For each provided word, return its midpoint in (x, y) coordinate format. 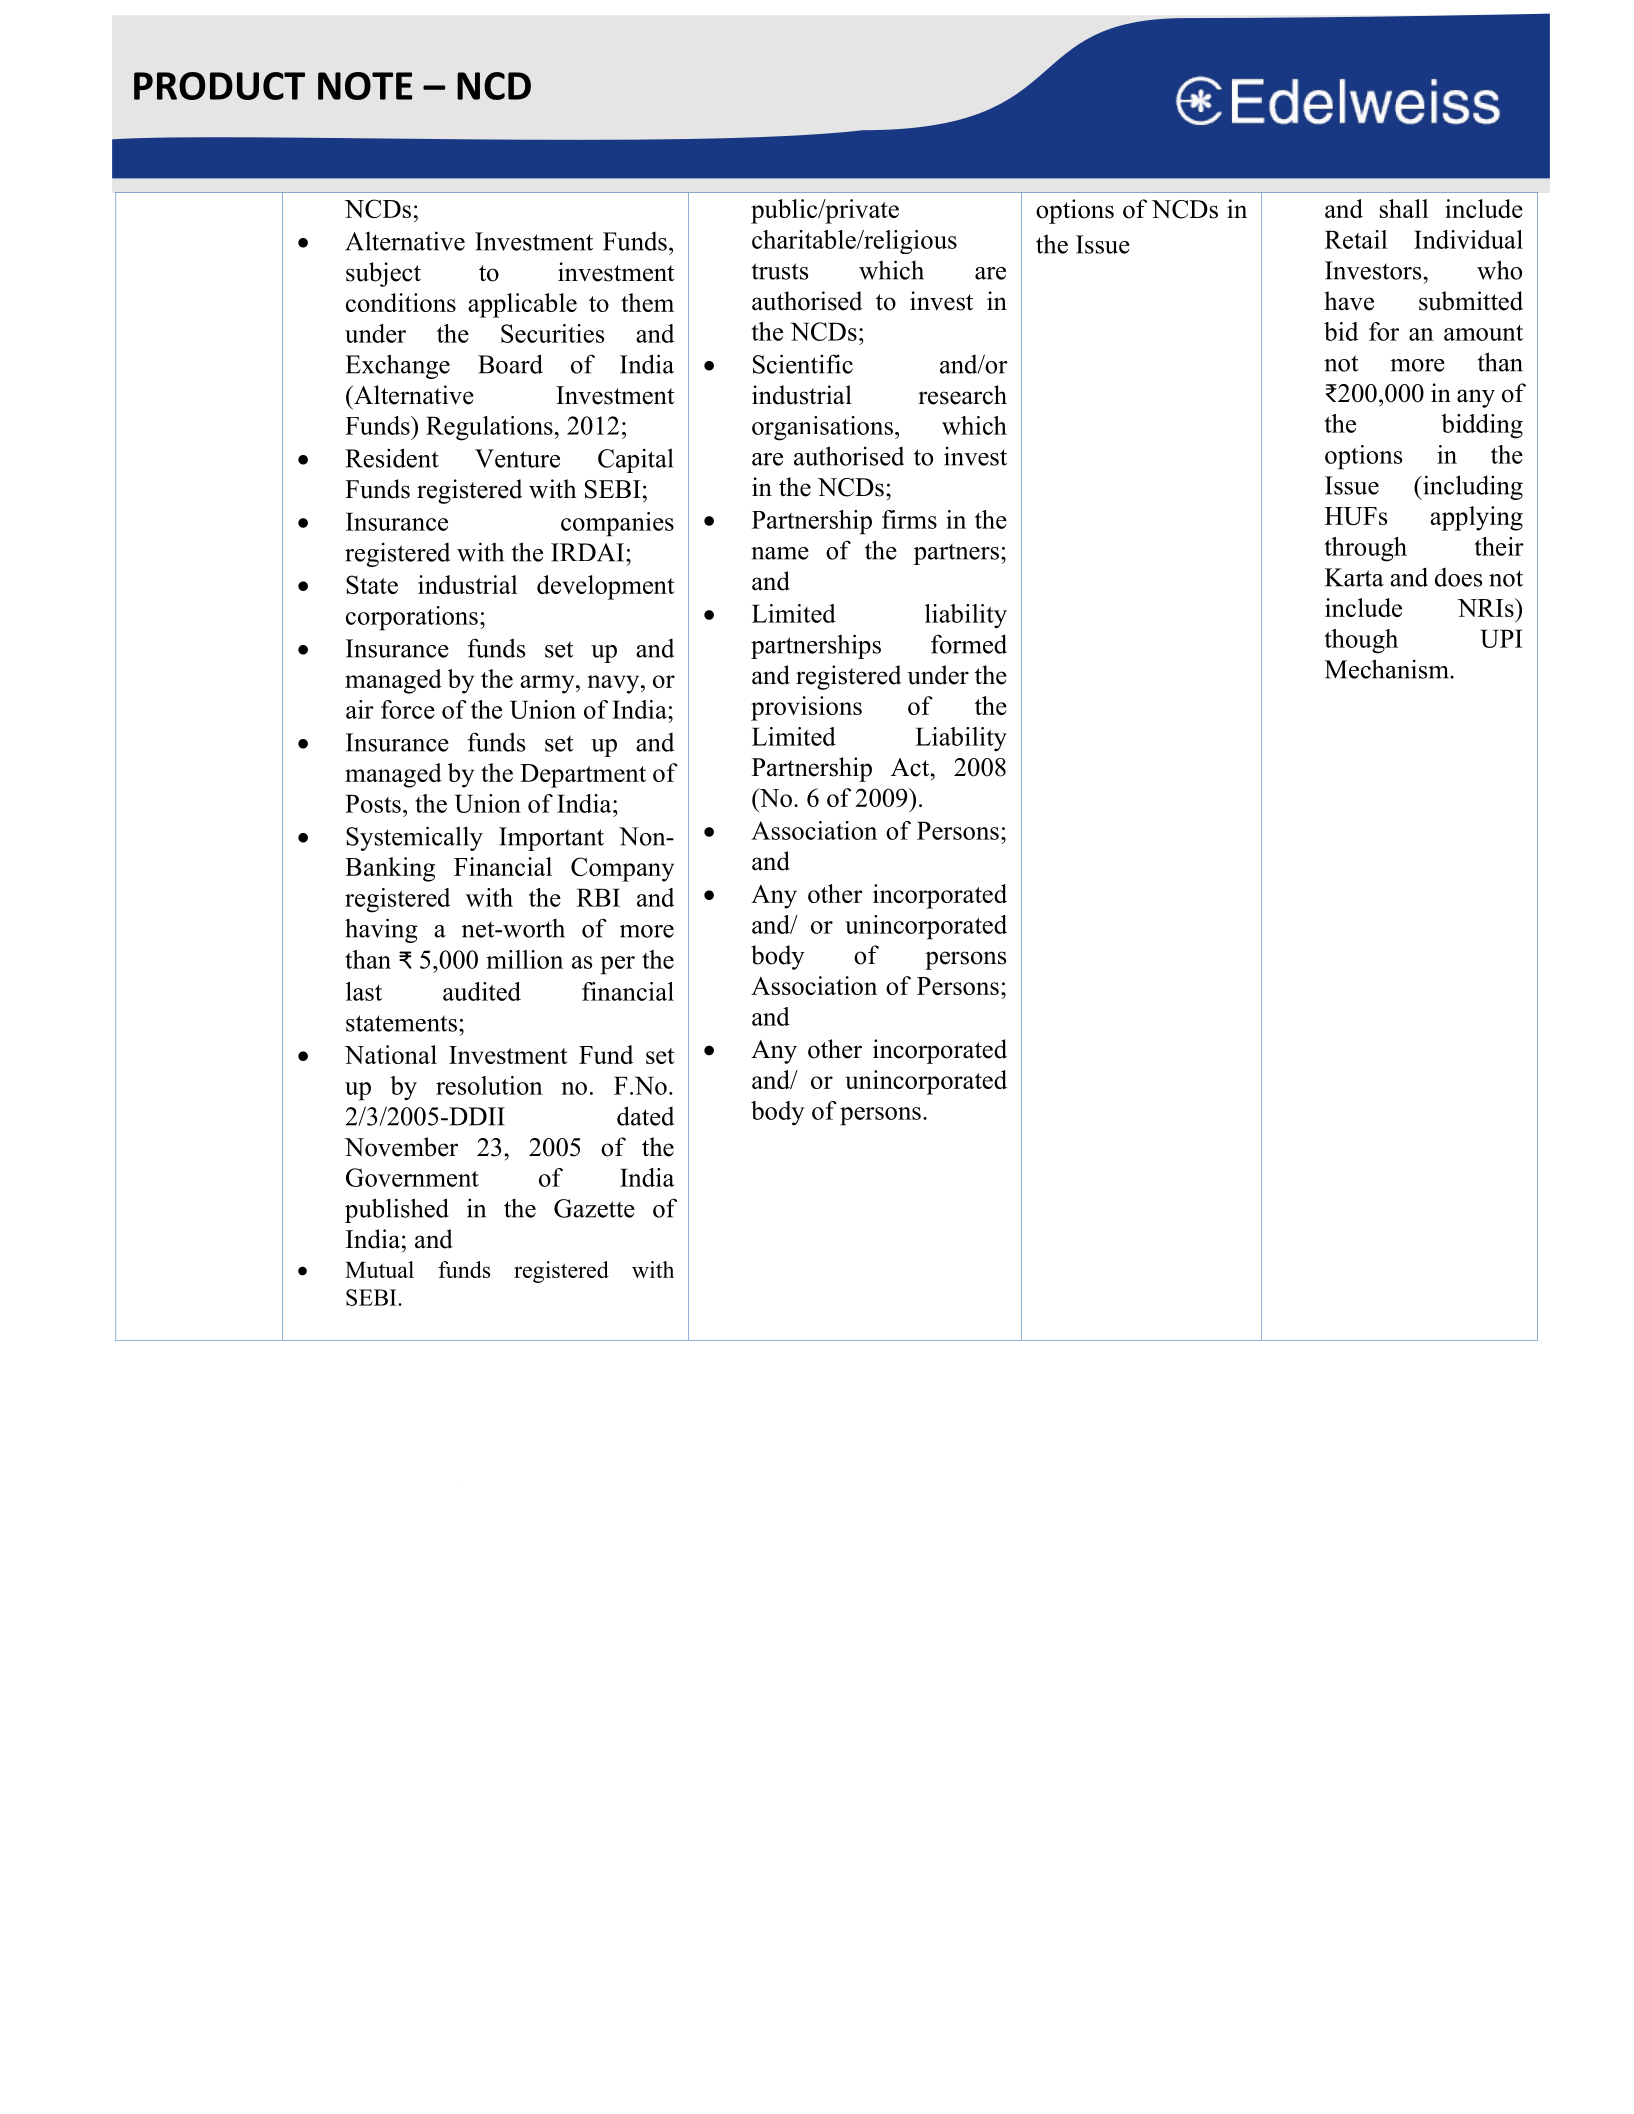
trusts (780, 271)
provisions (806, 708)
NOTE (365, 86)
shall (1404, 208)
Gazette (594, 1208)
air (360, 709)
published (397, 1210)
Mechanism (1388, 669)
